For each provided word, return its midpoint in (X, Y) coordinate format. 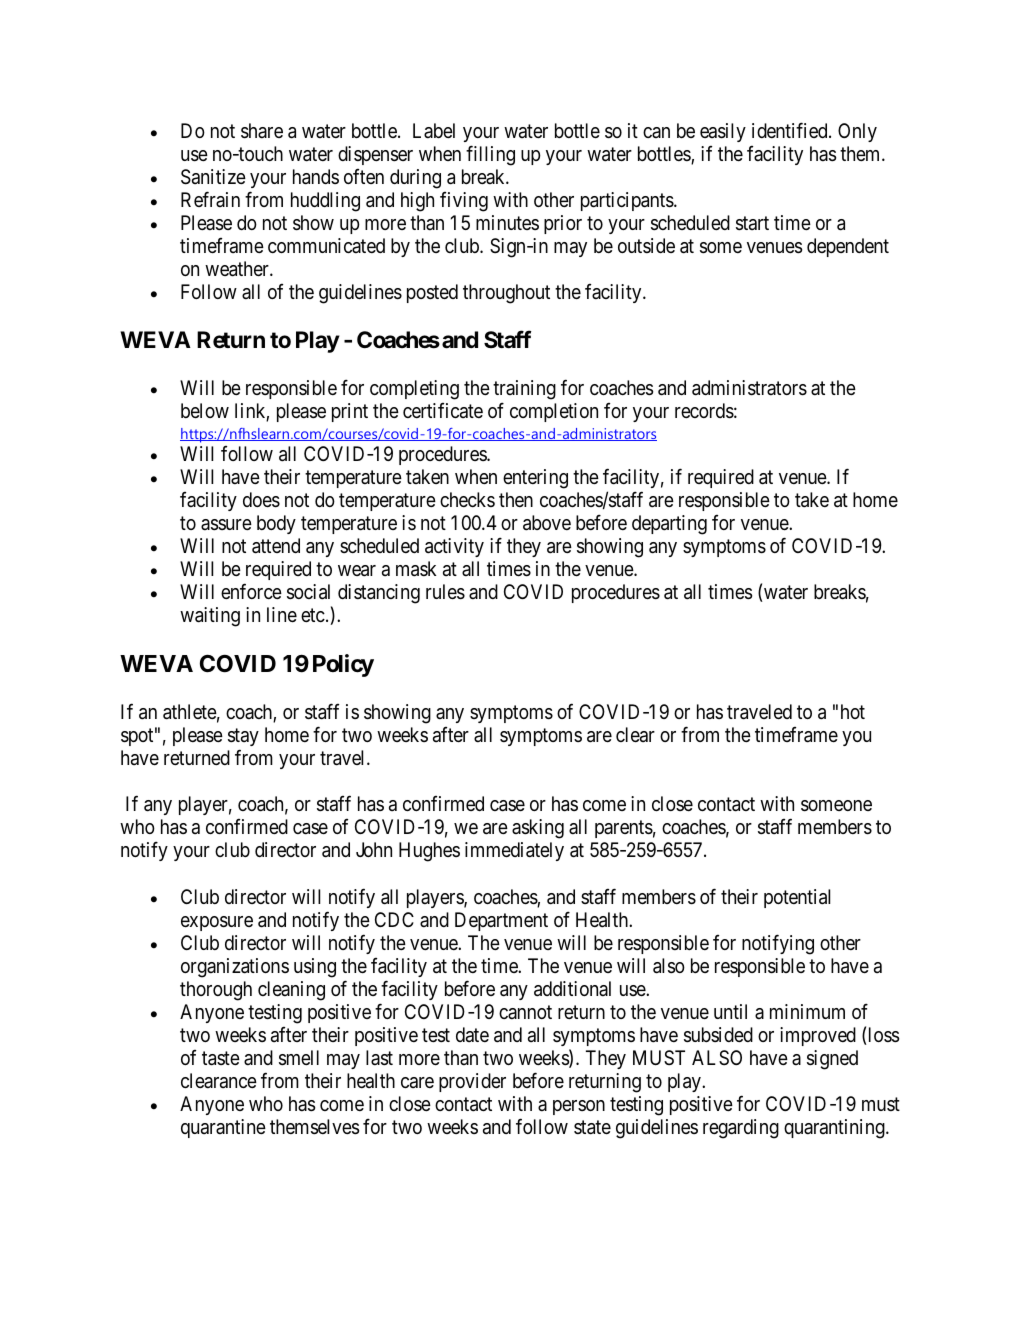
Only (857, 132)
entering (535, 479)
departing (669, 525)
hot (853, 711)
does (261, 500)
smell (299, 1058)
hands (316, 177)
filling (490, 156)
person (579, 1107)
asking (538, 829)
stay (243, 737)
